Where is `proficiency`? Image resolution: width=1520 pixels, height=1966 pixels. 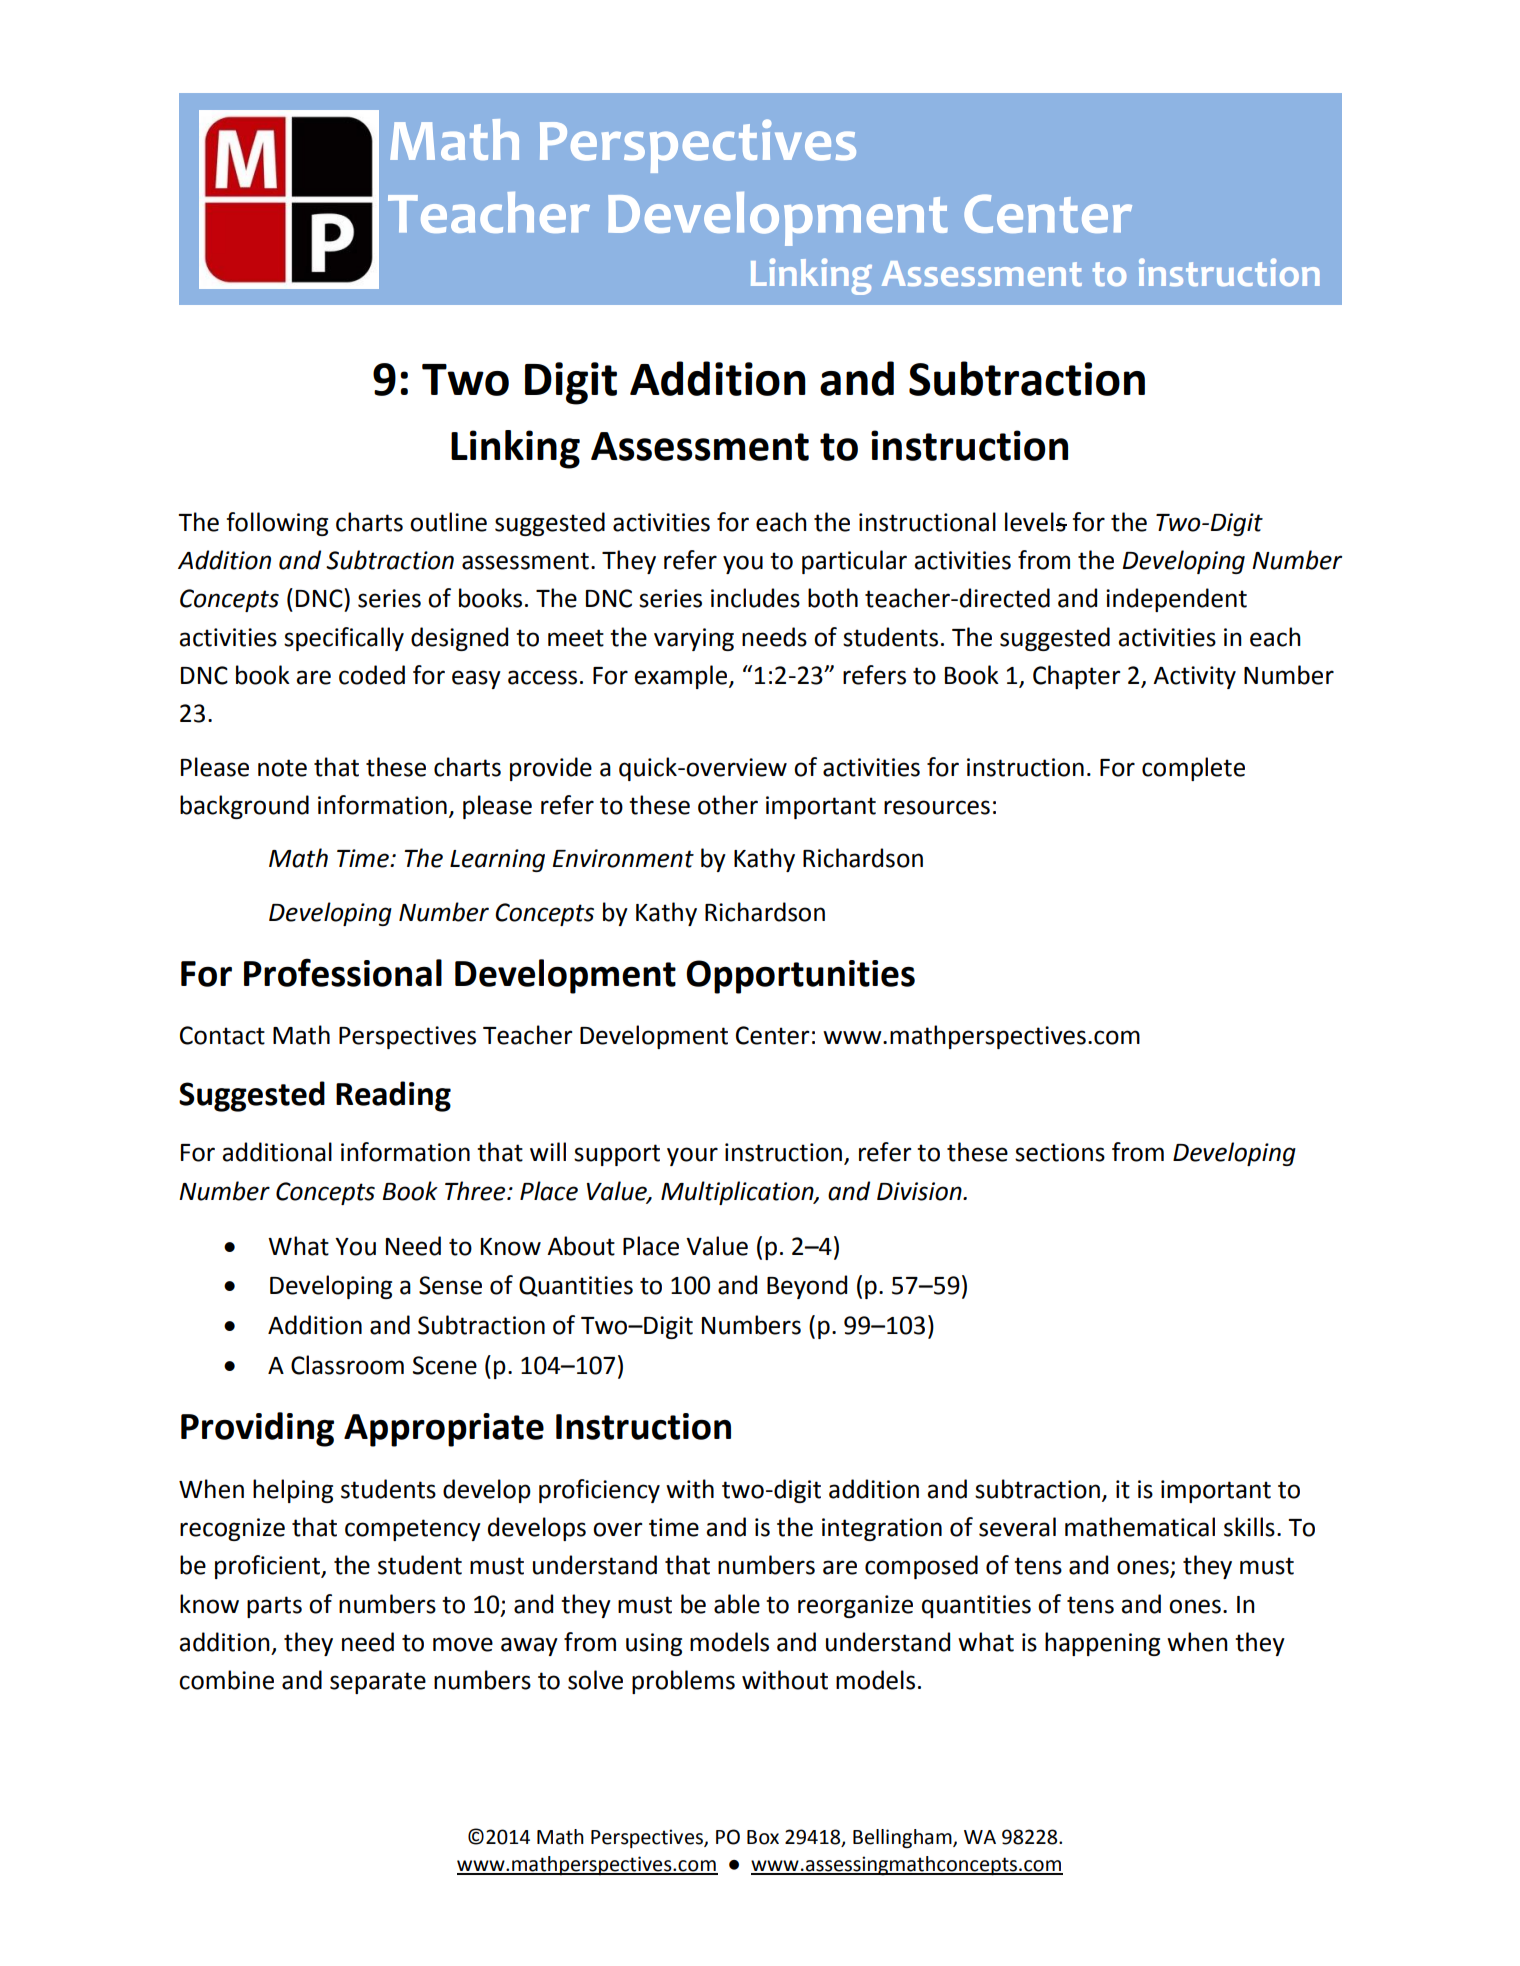
proficiency is located at coordinates (599, 1491).
